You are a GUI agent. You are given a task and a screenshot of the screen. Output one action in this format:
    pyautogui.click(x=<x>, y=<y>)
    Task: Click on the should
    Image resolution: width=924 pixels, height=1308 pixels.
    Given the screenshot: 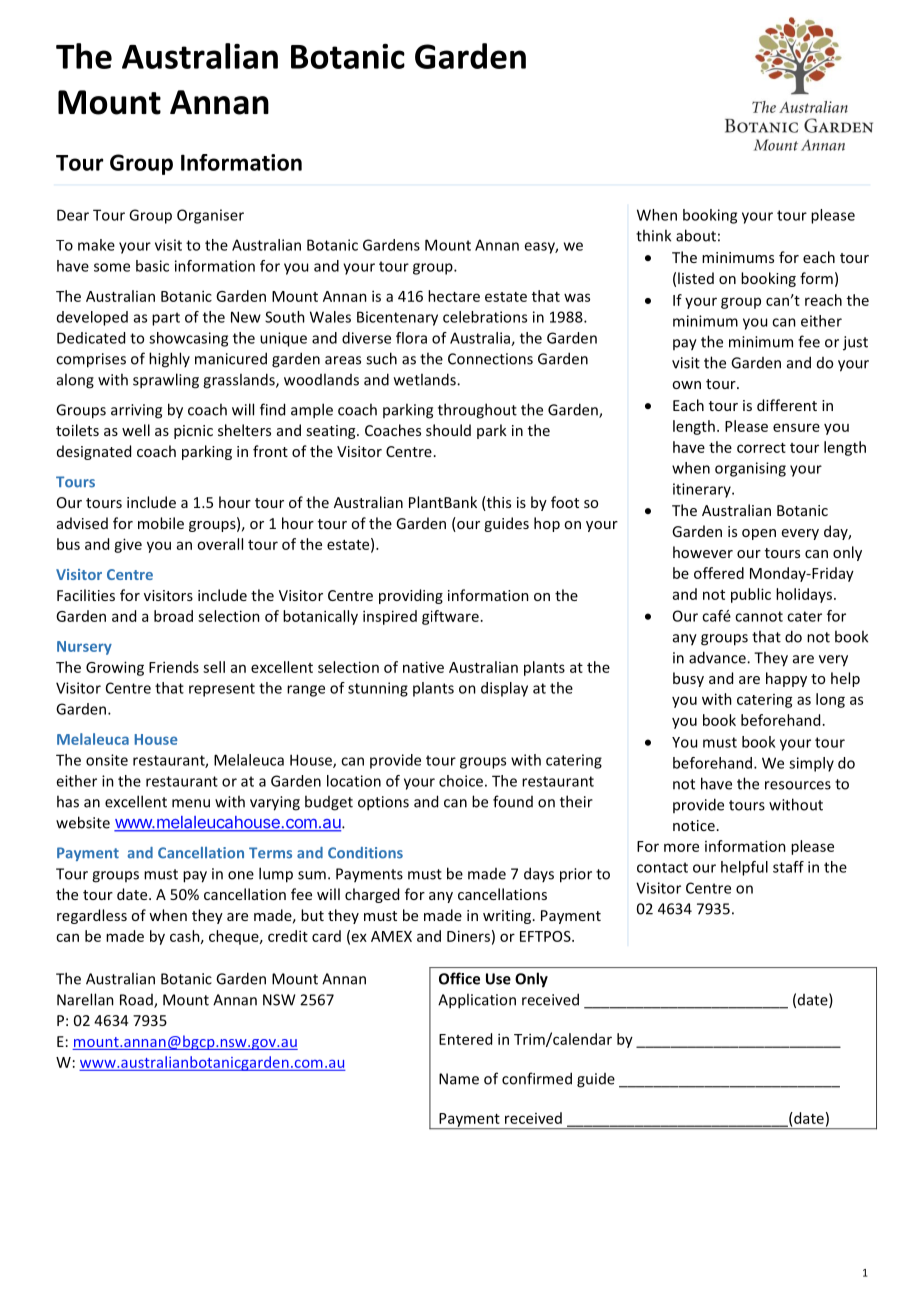 What is the action you would take?
    pyautogui.click(x=448, y=430)
